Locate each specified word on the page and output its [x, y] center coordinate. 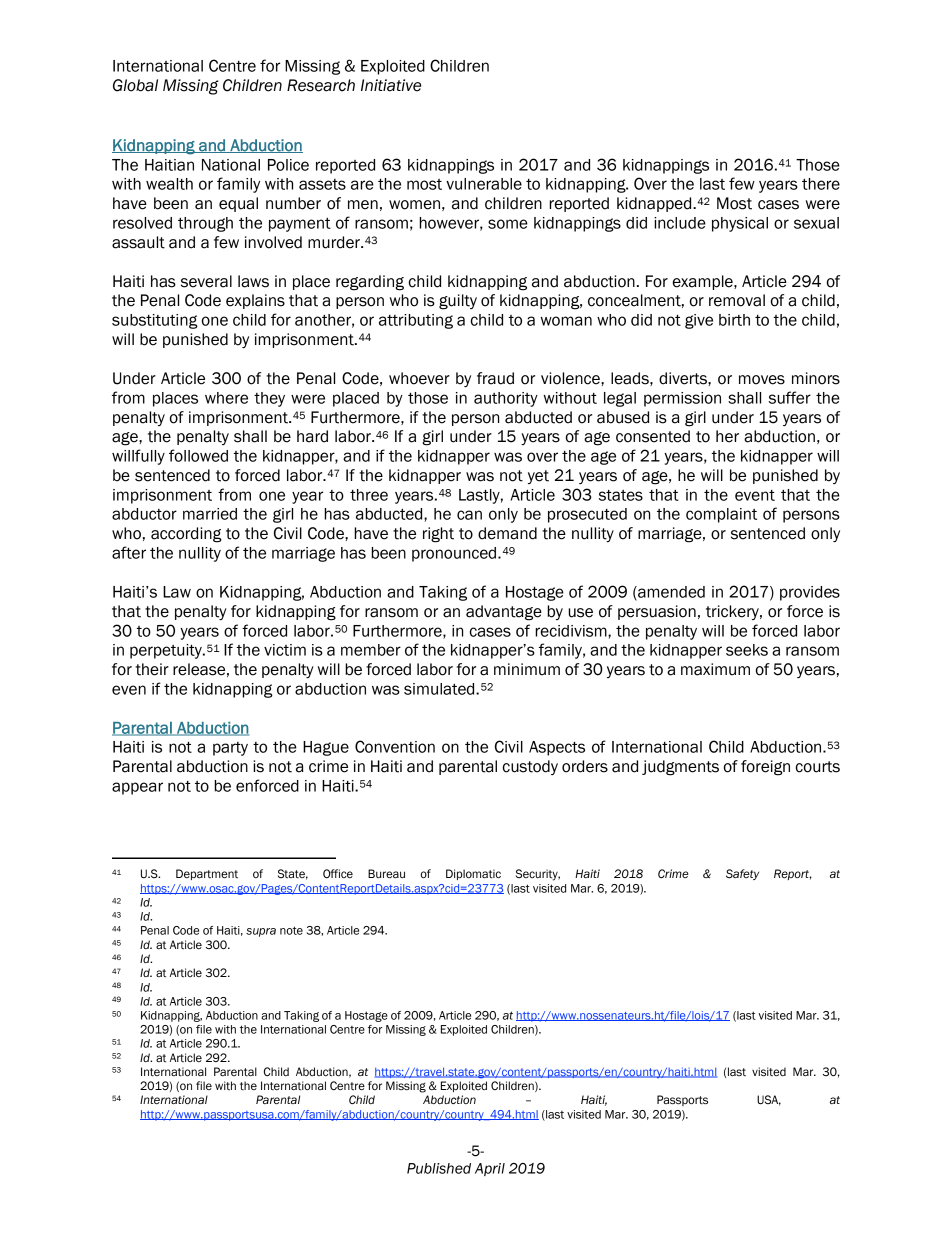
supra [261, 932]
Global [135, 85]
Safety [742, 874]
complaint [721, 515]
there [821, 184]
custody [530, 767]
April [490, 1169]
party [230, 749]
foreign [765, 768]
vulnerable [484, 184]
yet [538, 477]
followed [198, 455]
